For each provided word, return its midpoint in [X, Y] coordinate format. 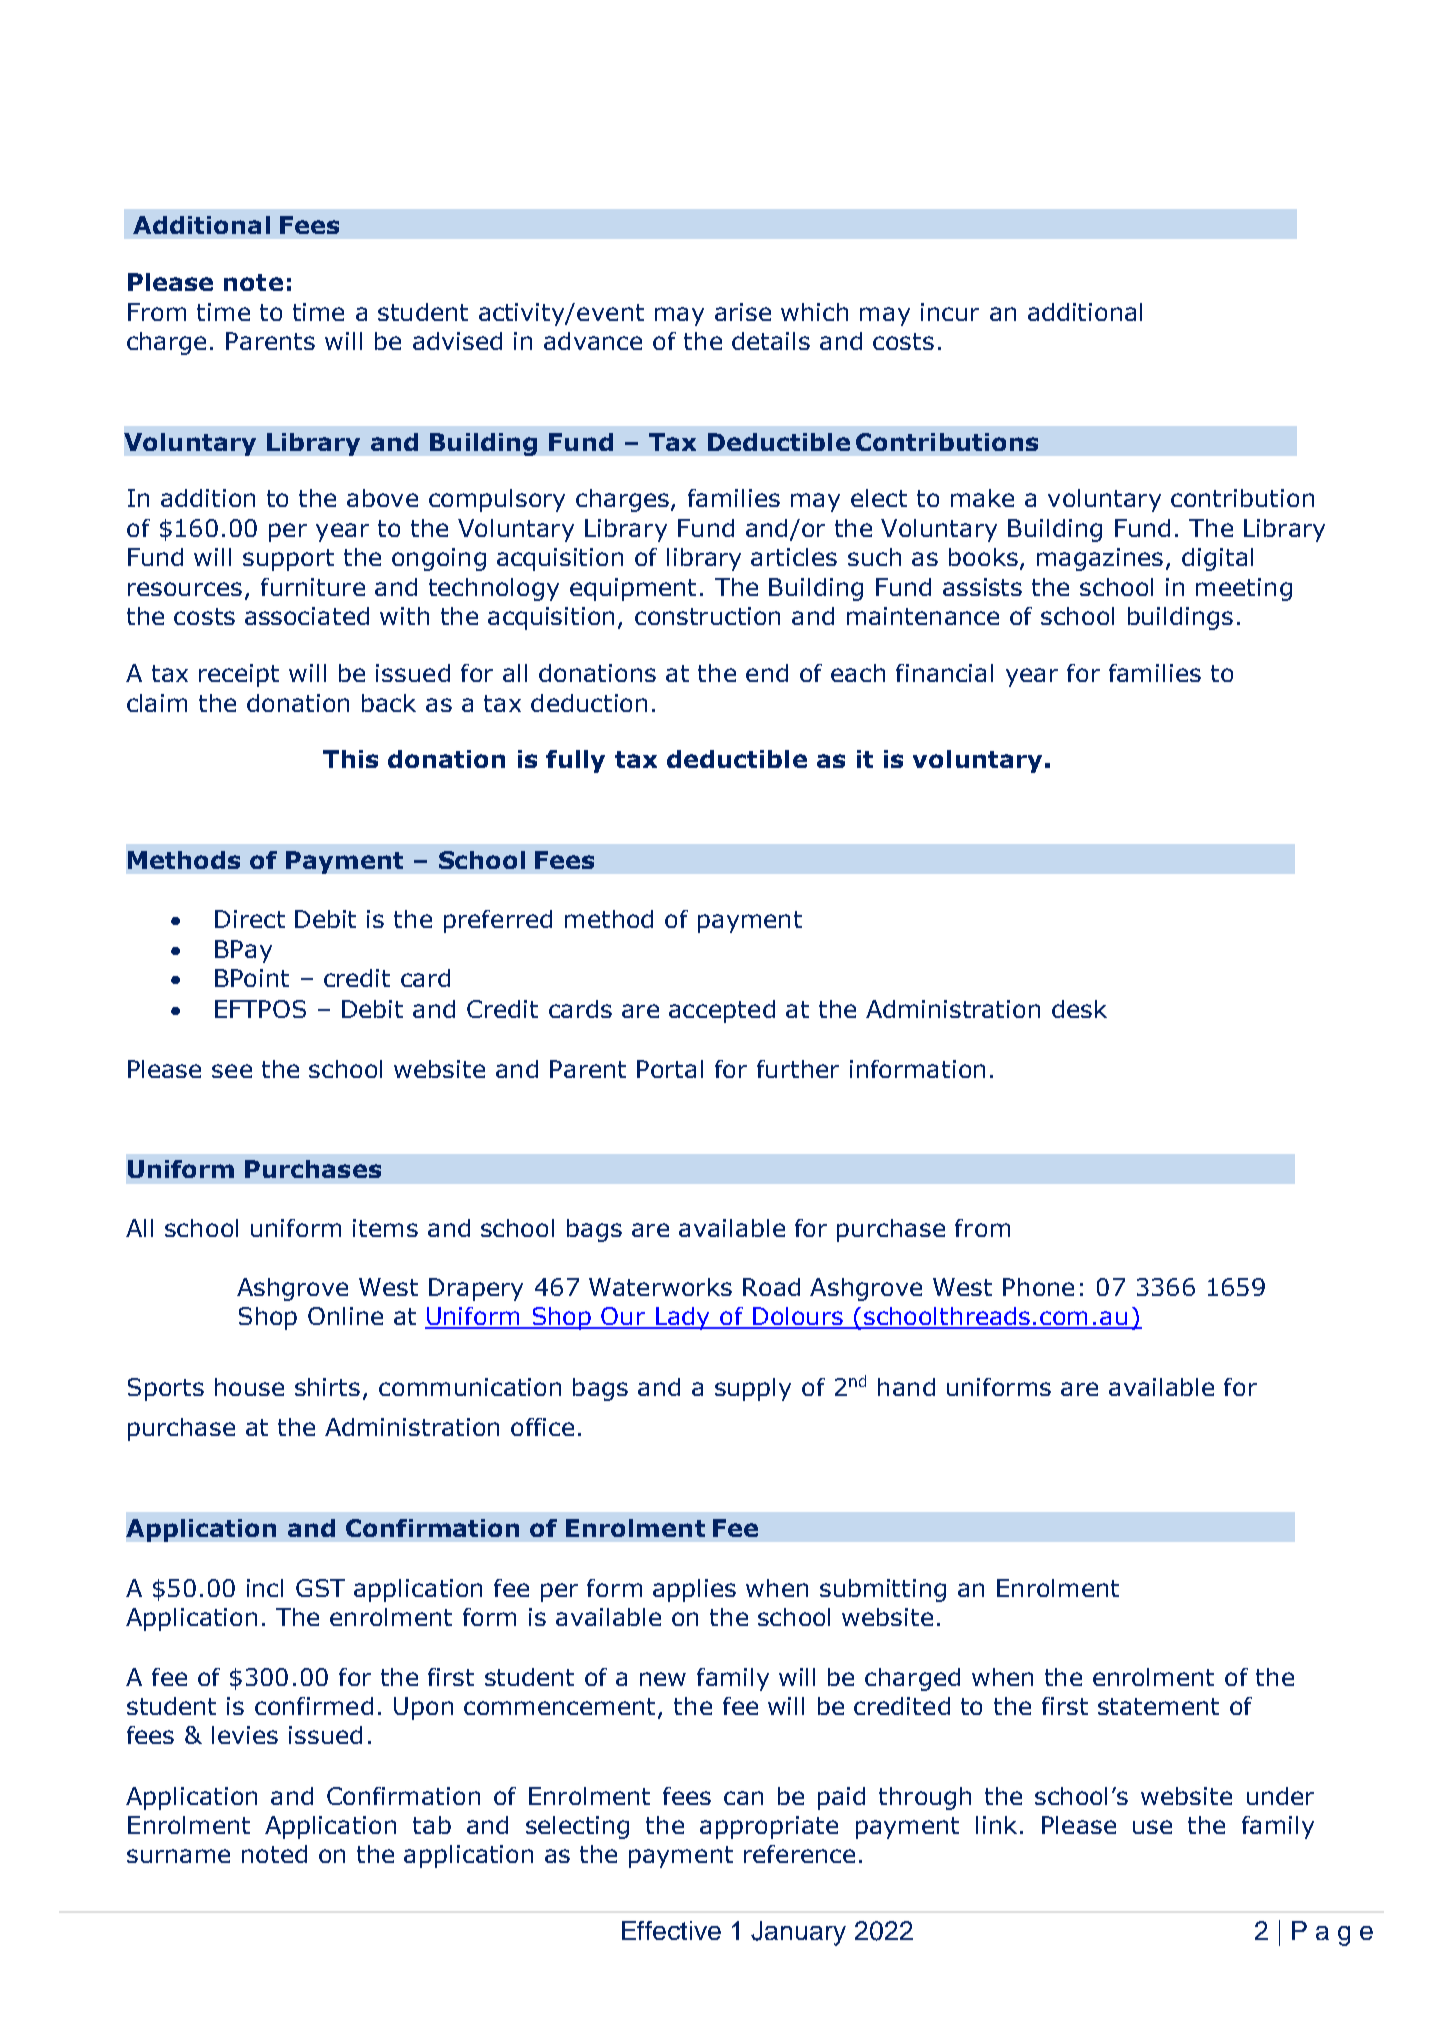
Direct [250, 919]
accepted [722, 1011]
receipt [239, 675]
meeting [1244, 589]
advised [457, 341]
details [771, 341]
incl [265, 1588]
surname [178, 1856]
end [767, 673]
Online [345, 1316]
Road [771, 1287]
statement [1158, 1706]
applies [694, 1590]
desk [1079, 1009]
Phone [1038, 1287]
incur [950, 312]
